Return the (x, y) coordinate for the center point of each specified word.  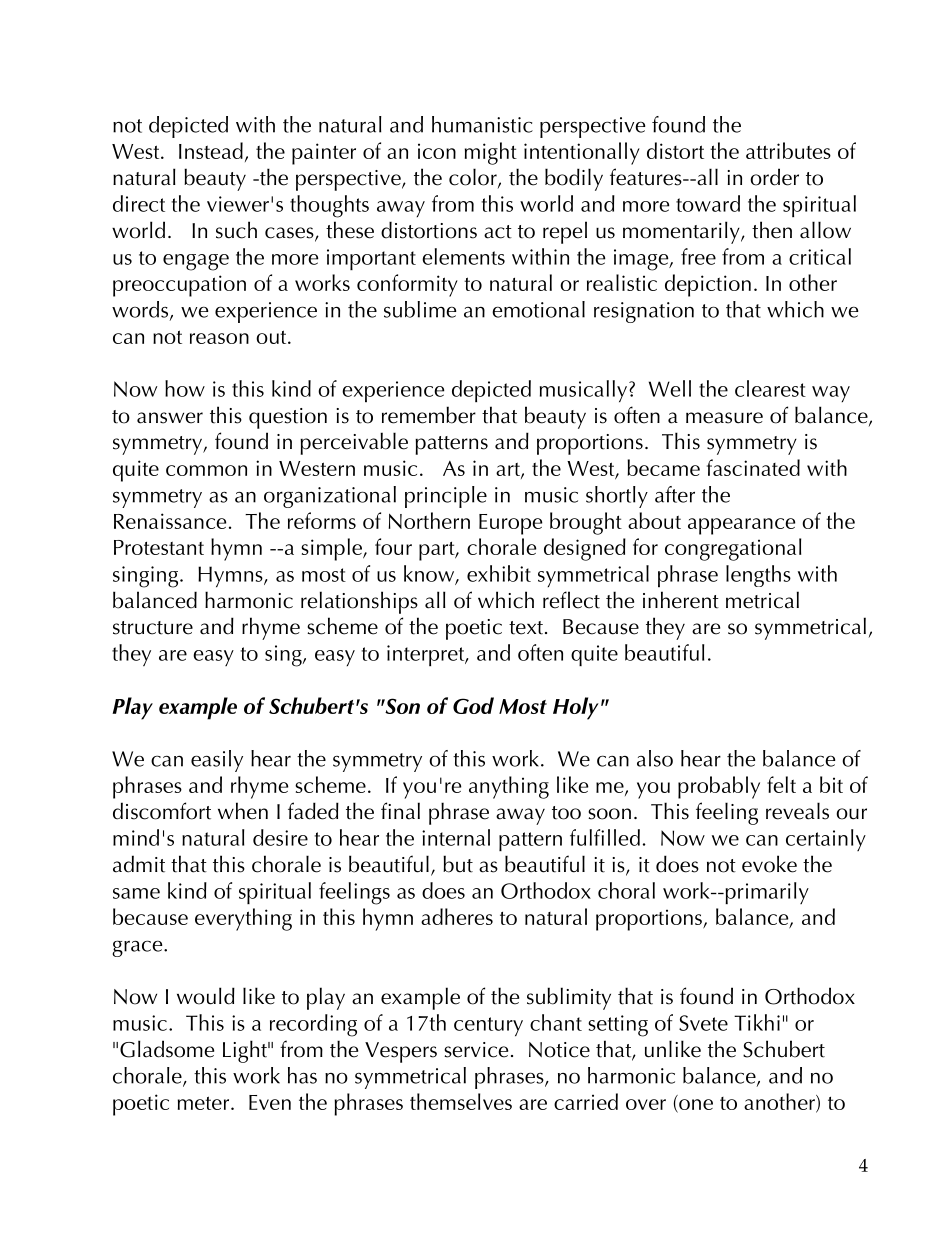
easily (217, 761)
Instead (211, 150)
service (476, 1050)
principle (446, 497)
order (774, 177)
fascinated (753, 467)
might (491, 153)
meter (205, 1103)
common (206, 470)
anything (509, 787)
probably (719, 787)
